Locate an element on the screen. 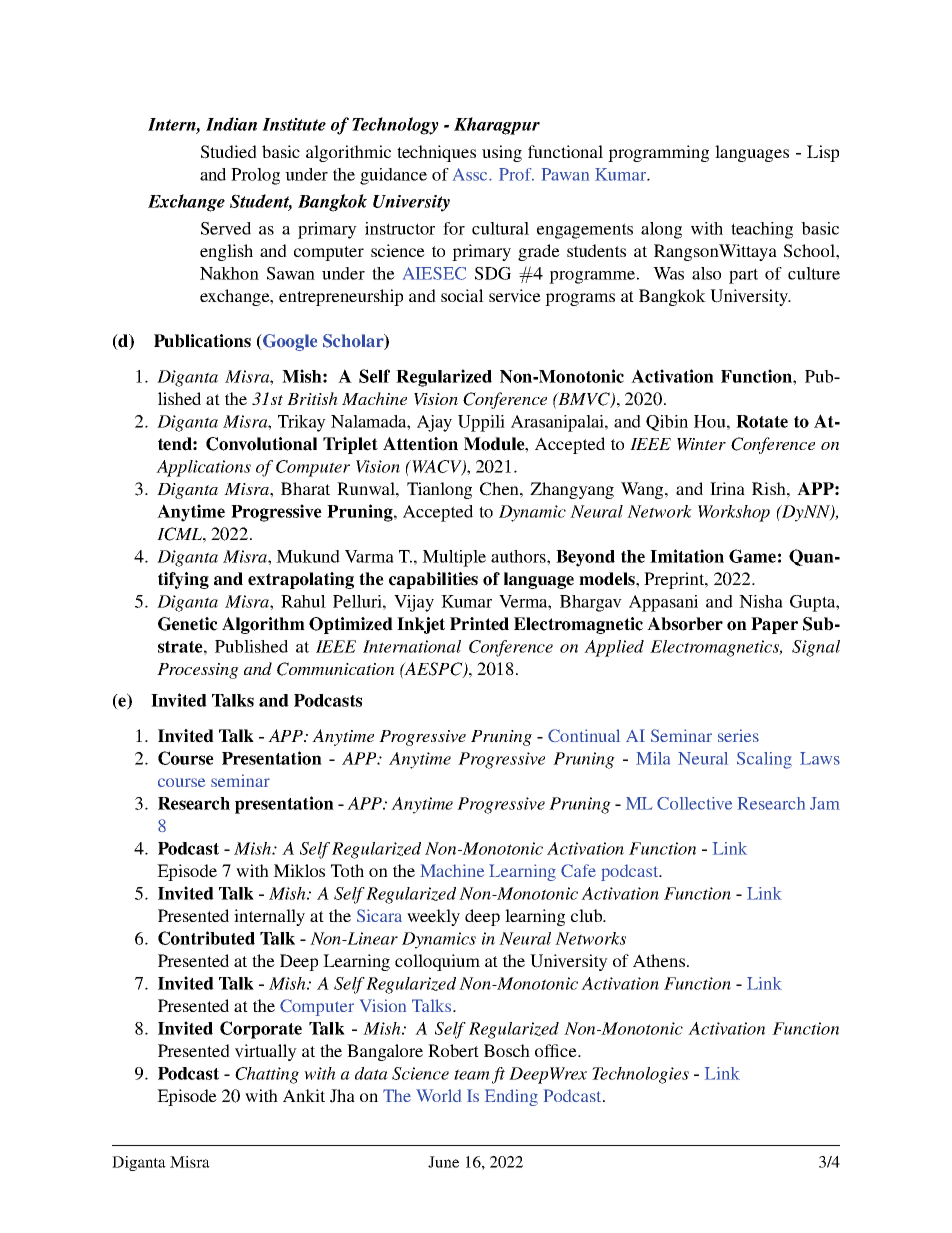 Image resolution: width=952 pixels, height=1233 pixels. Paper is located at coordinates (774, 625).
